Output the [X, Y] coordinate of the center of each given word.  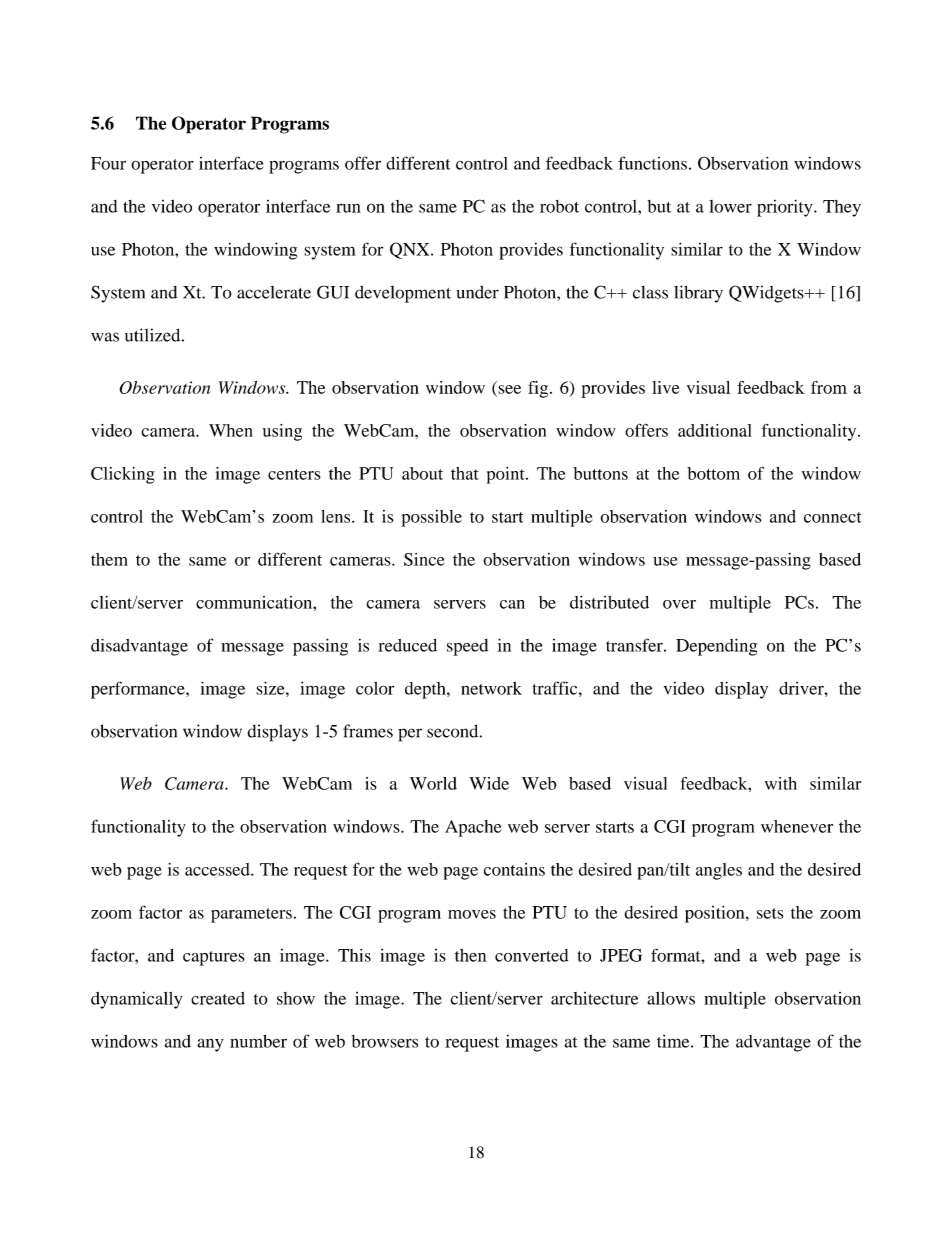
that [465, 473]
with [781, 783]
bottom [713, 473]
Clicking [123, 475]
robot [559, 206]
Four [108, 163]
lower [730, 206]
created [218, 998]
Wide [489, 783]
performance [139, 690]
